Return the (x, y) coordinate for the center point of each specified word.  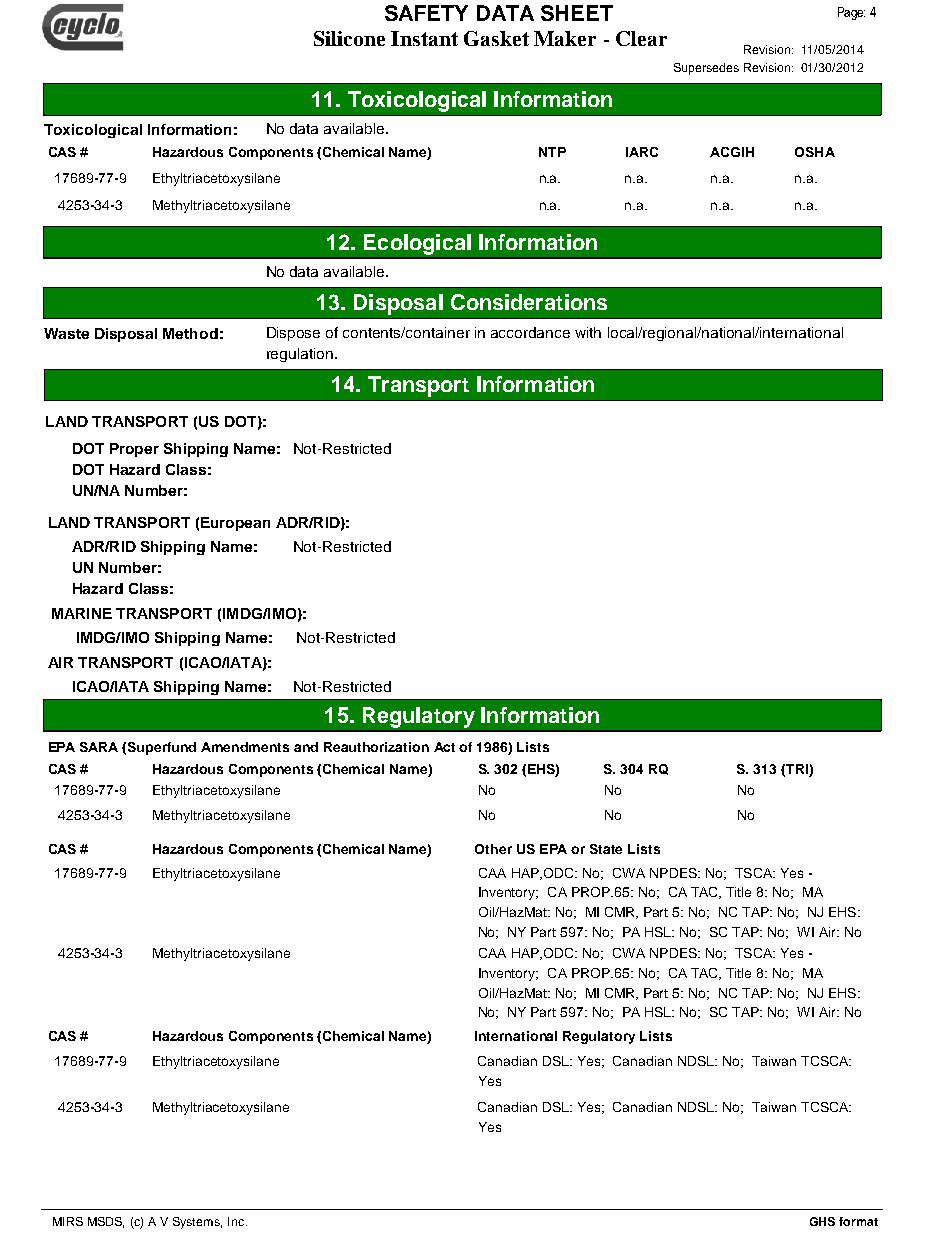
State (606, 849)
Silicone (349, 38)
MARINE (82, 613)
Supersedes (706, 69)
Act (444, 747)
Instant (424, 38)
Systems (197, 1223)
